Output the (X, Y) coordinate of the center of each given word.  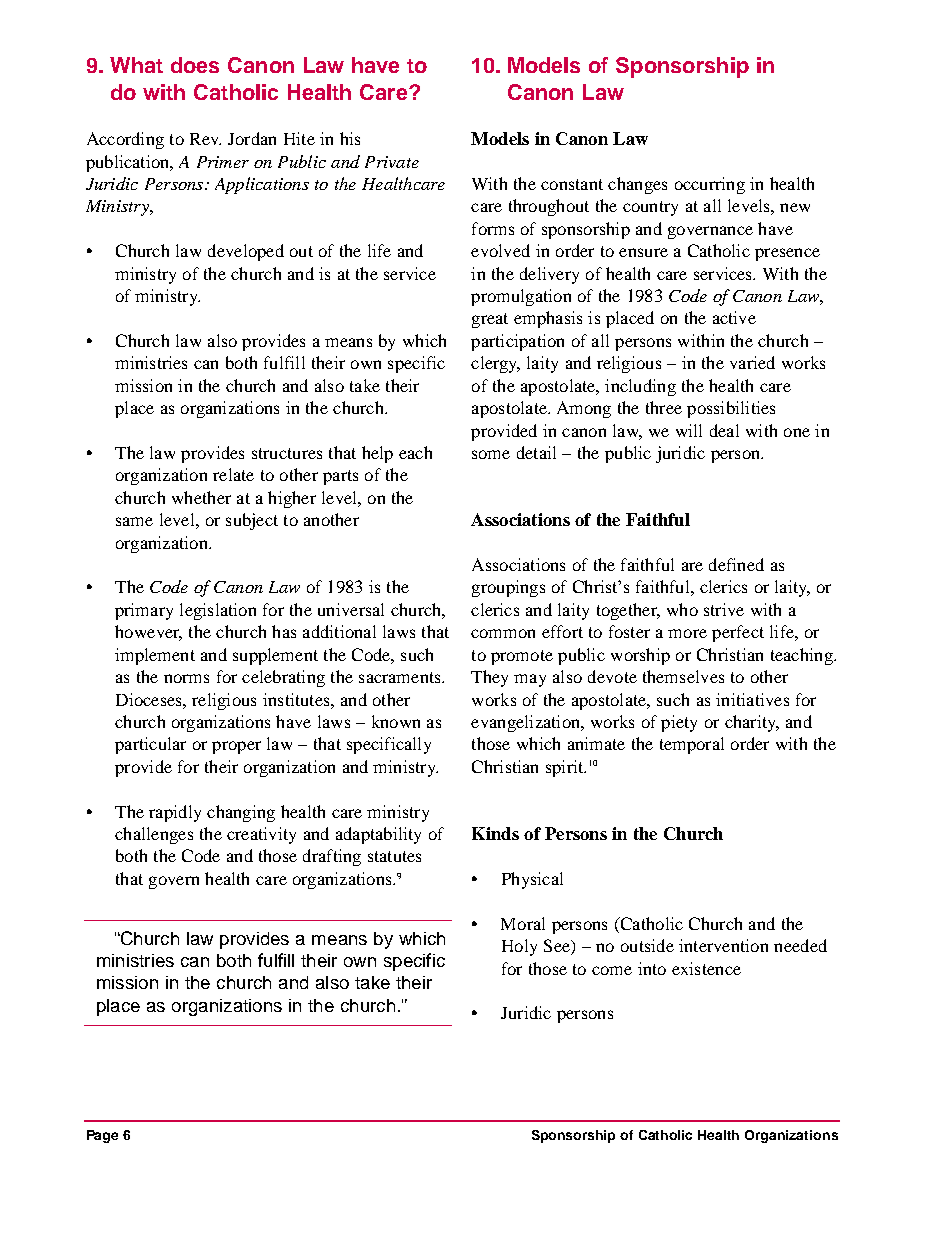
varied (752, 362)
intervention (723, 945)
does (195, 65)
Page (102, 1136)
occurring (710, 185)
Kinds (495, 833)
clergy (495, 364)
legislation (218, 611)
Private (392, 162)
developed (246, 252)
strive (724, 609)
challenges (154, 835)
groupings (508, 588)
